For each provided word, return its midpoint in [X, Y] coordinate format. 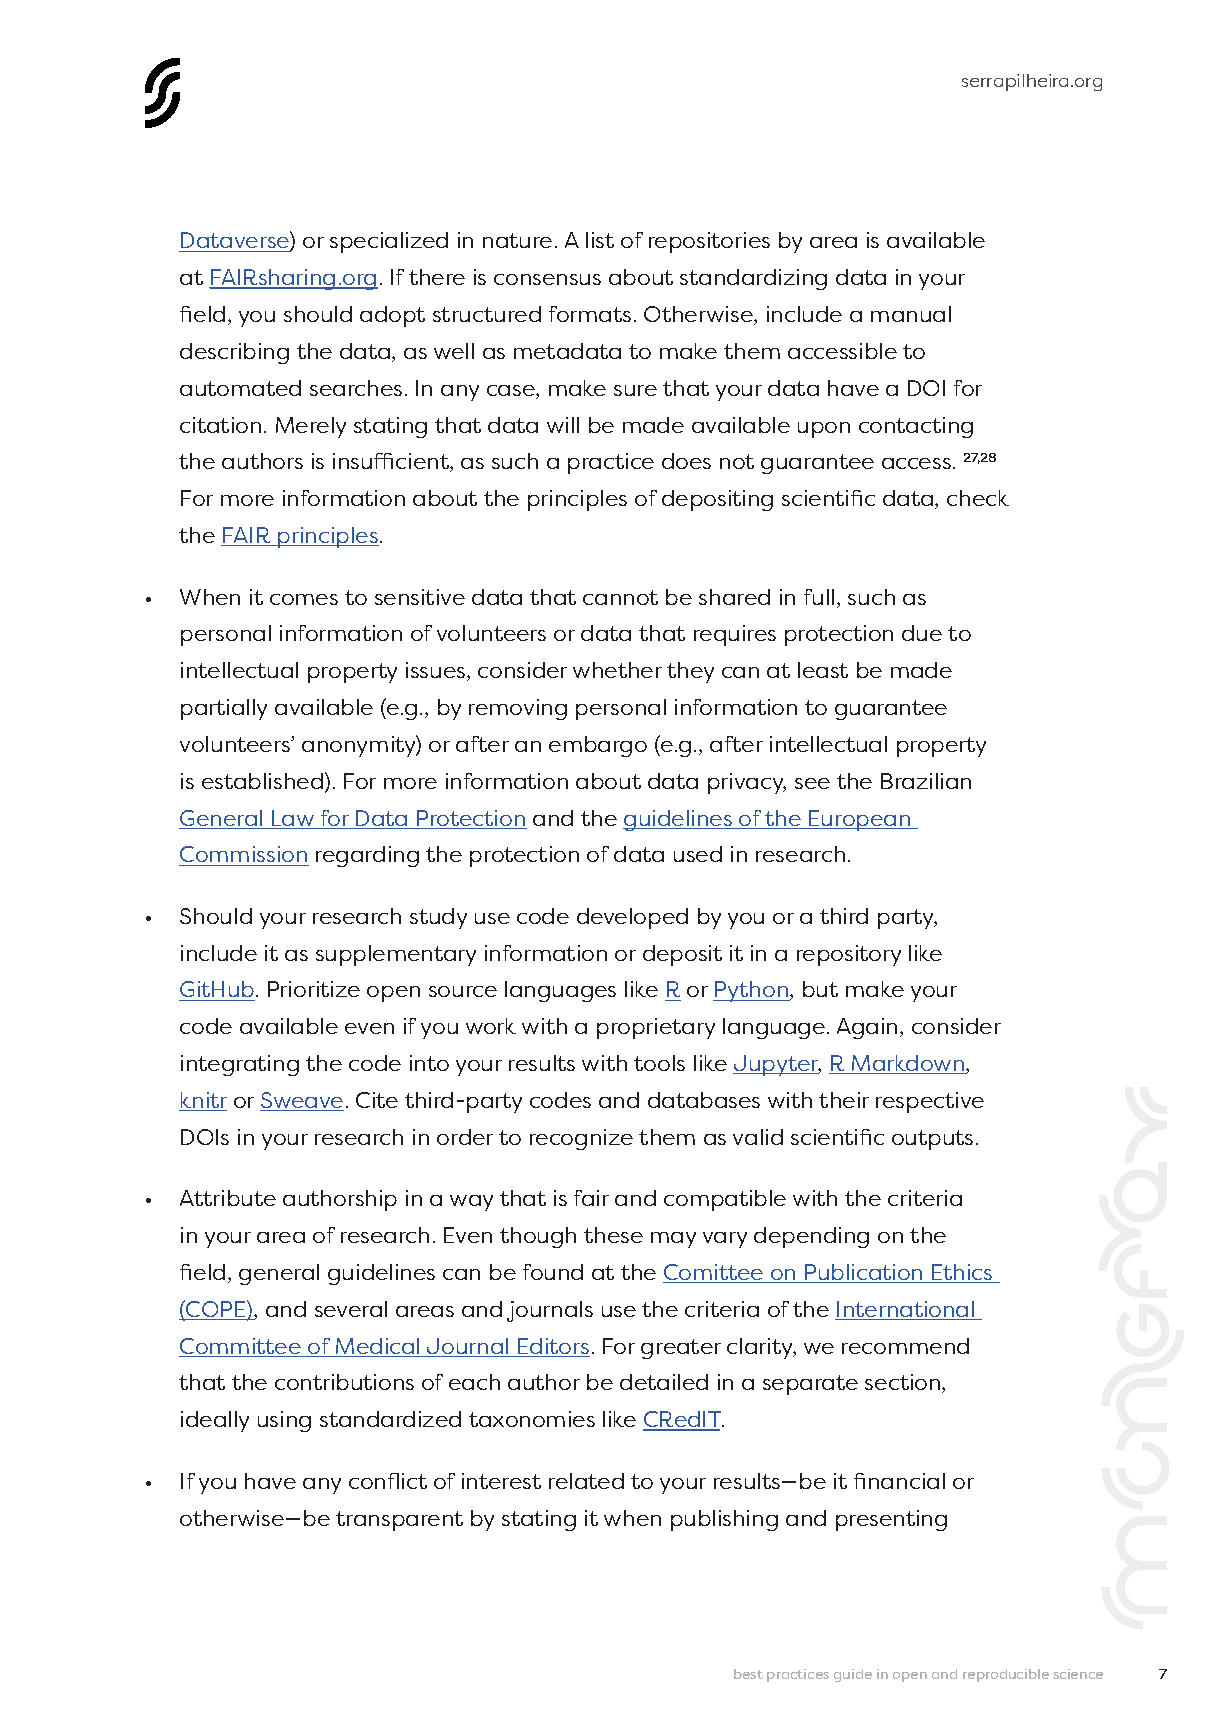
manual [911, 314]
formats [590, 314]
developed [632, 918]
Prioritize [314, 989]
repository [849, 955]
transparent [399, 1521]
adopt [392, 316]
